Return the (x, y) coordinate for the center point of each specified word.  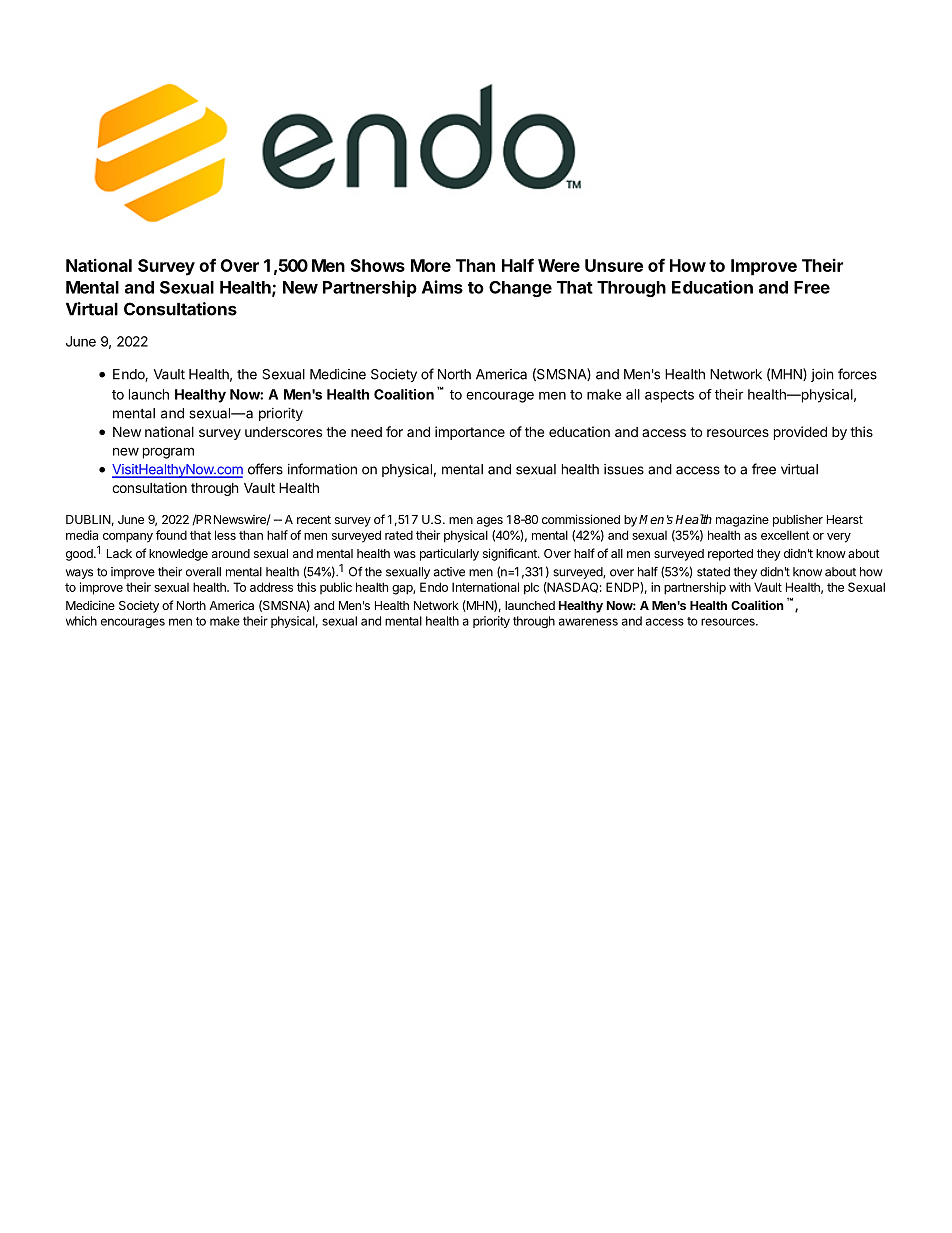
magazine (742, 520)
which (81, 621)
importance (470, 433)
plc (531, 588)
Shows (378, 265)
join (822, 375)
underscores (283, 432)
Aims (442, 287)
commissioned (581, 519)
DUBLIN (88, 519)
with (740, 587)
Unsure (614, 265)
